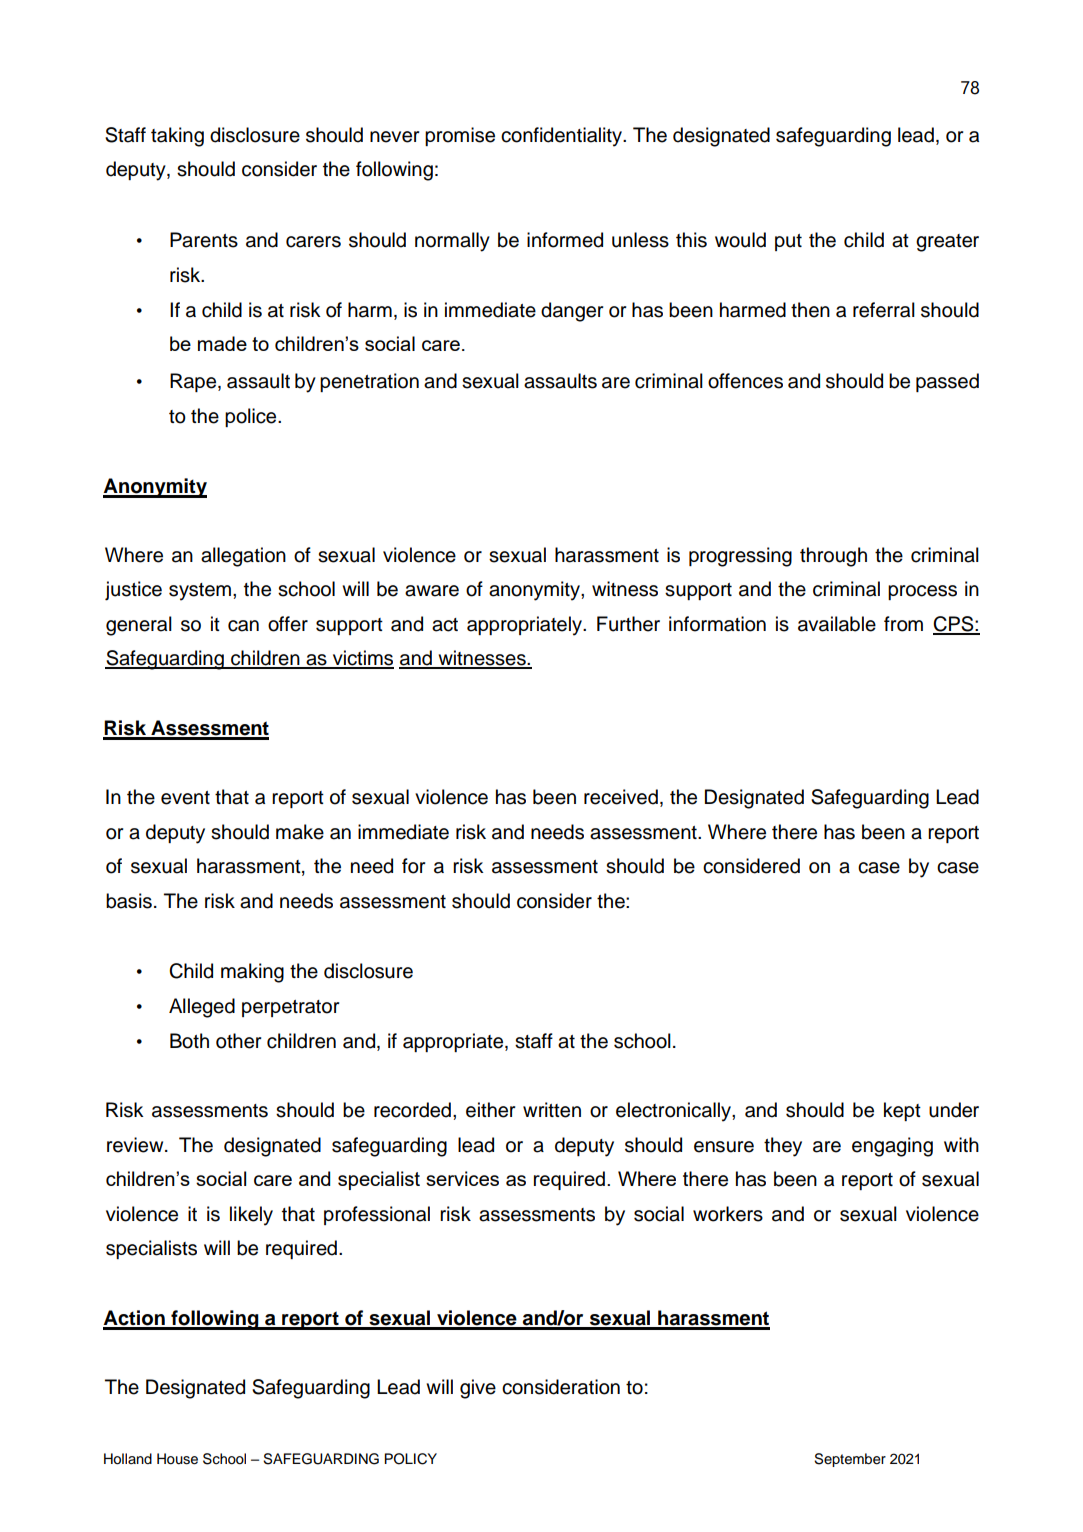 The width and height of the screenshot is (1083, 1532). What do you see at coordinates (478, 1389) in the screenshot?
I see `give` at bounding box center [478, 1389].
